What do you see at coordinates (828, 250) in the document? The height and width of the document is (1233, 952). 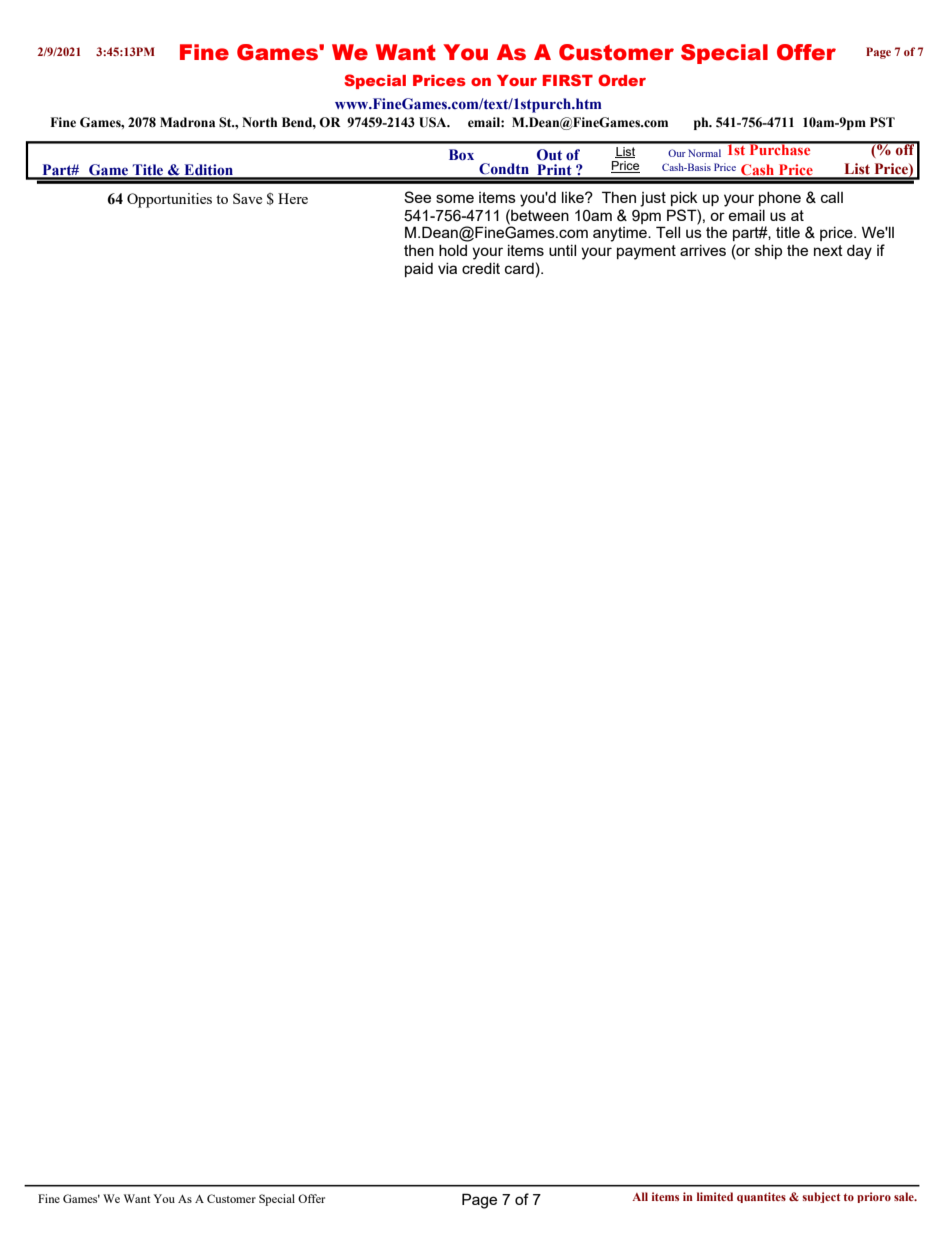 I see `next` at bounding box center [828, 250].
